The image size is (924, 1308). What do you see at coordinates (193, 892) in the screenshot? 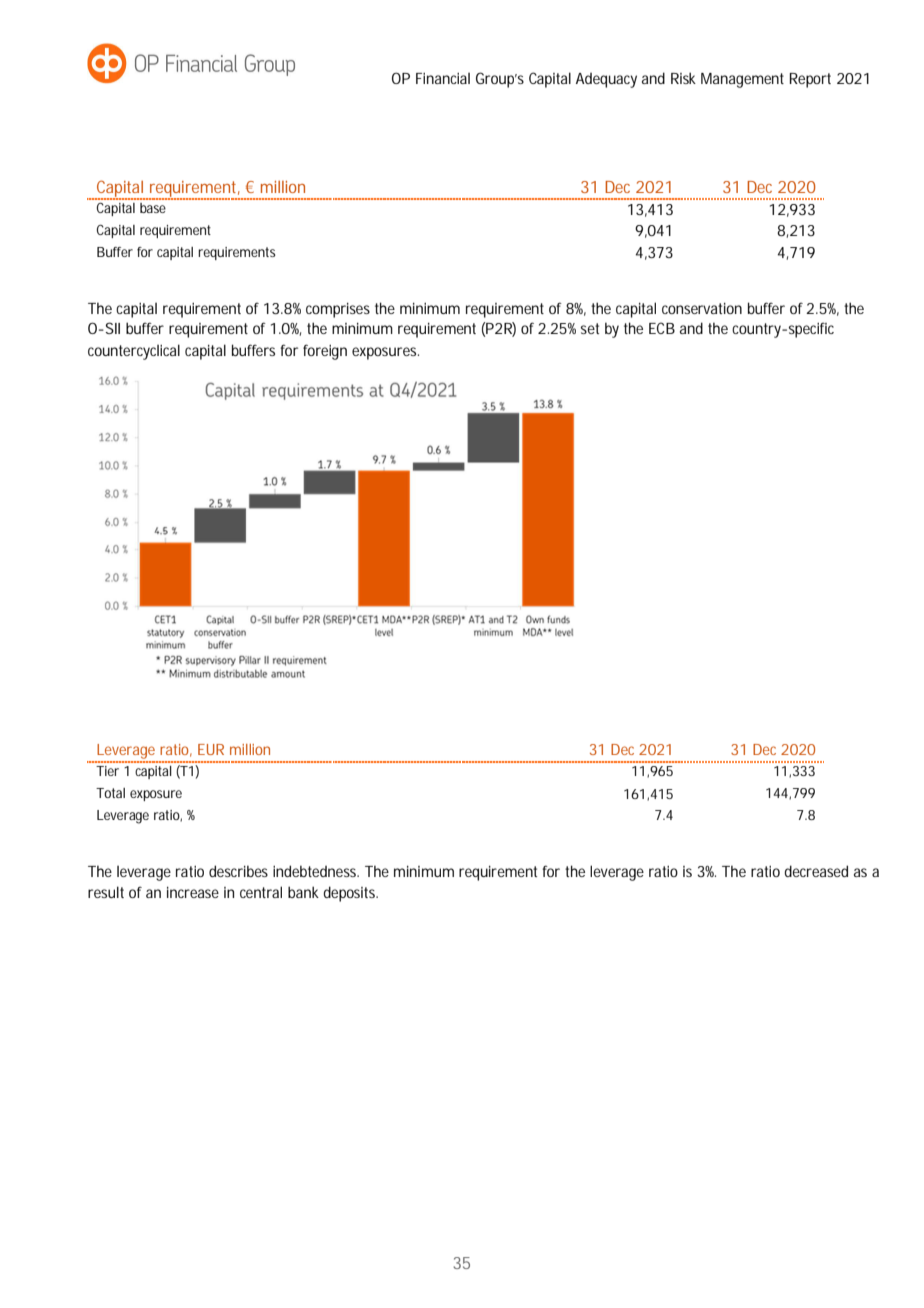
I see `increase` at bounding box center [193, 892].
